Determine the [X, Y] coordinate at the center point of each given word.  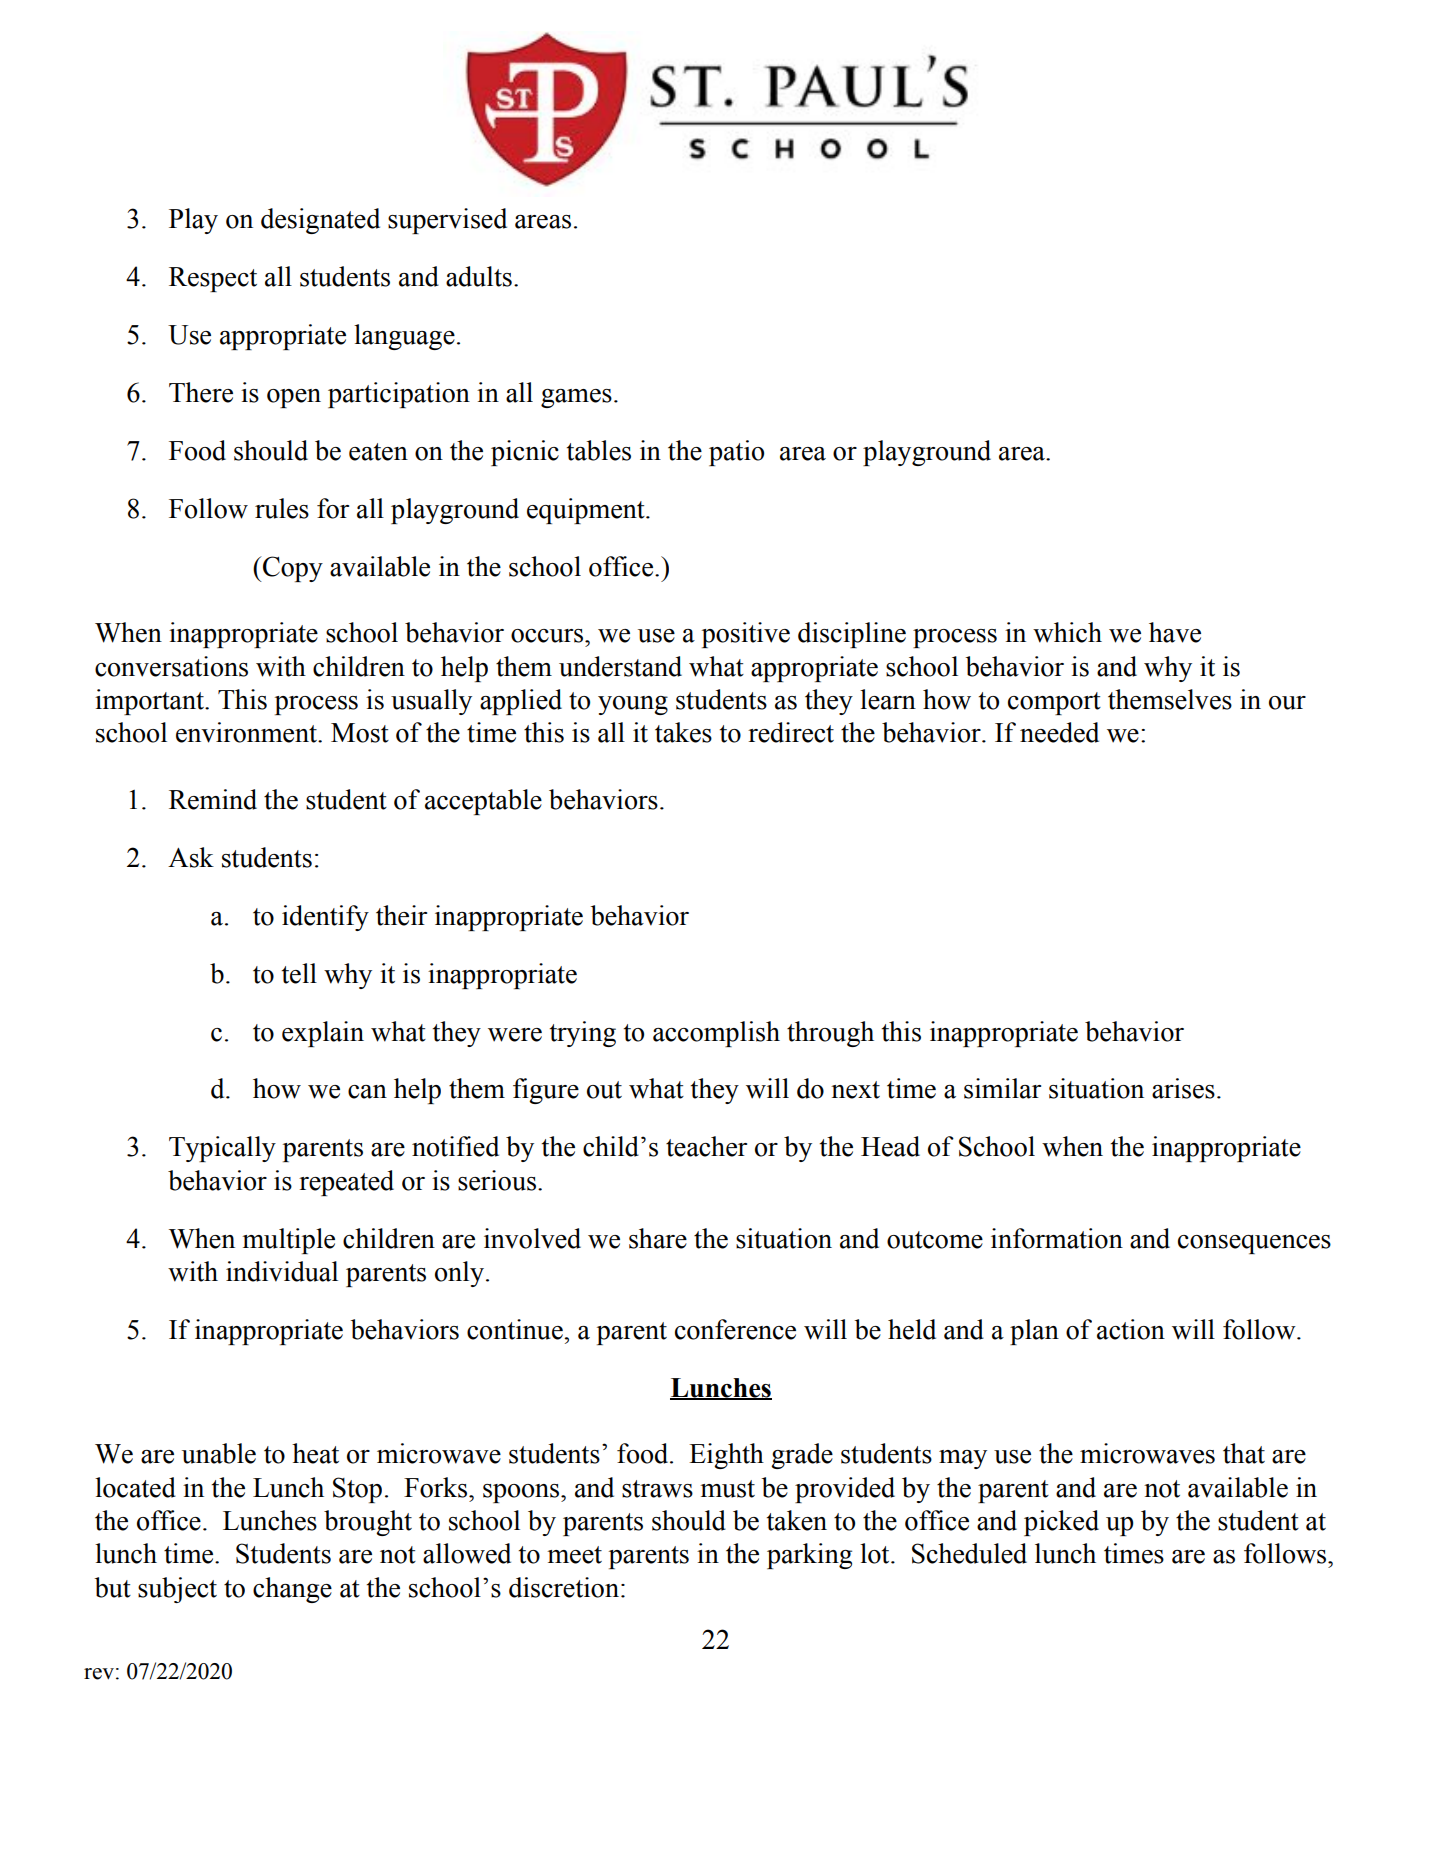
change [292, 1590]
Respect [213, 279]
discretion [564, 1587]
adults [479, 276]
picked [1061, 1523]
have [1175, 632]
